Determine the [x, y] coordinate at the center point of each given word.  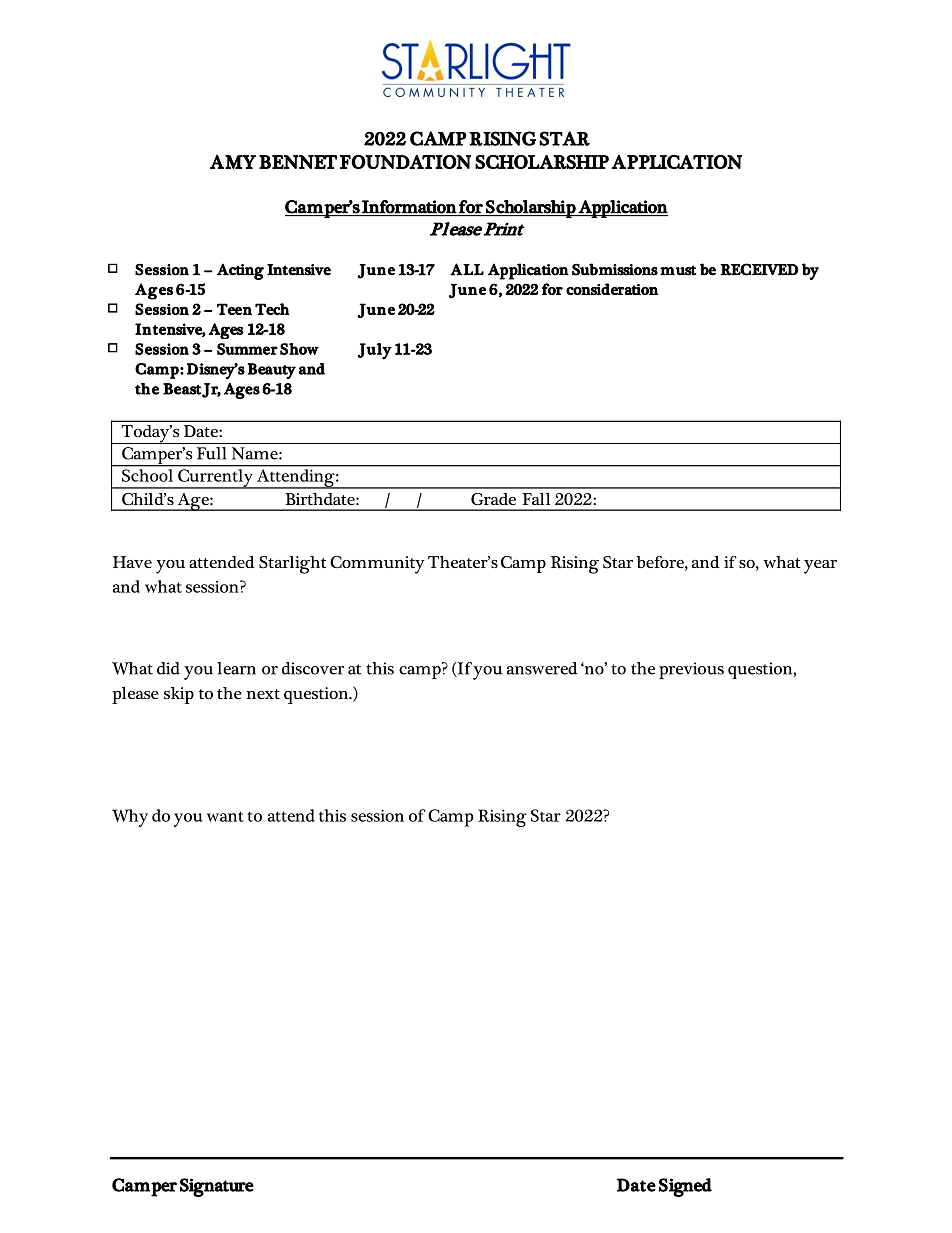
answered [542, 668]
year [820, 567]
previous [691, 670]
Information [409, 207]
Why [130, 818]
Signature [217, 1187]
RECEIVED [759, 269]
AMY [233, 162]
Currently [215, 479]
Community [377, 565]
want [225, 816]
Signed [685, 1187]
